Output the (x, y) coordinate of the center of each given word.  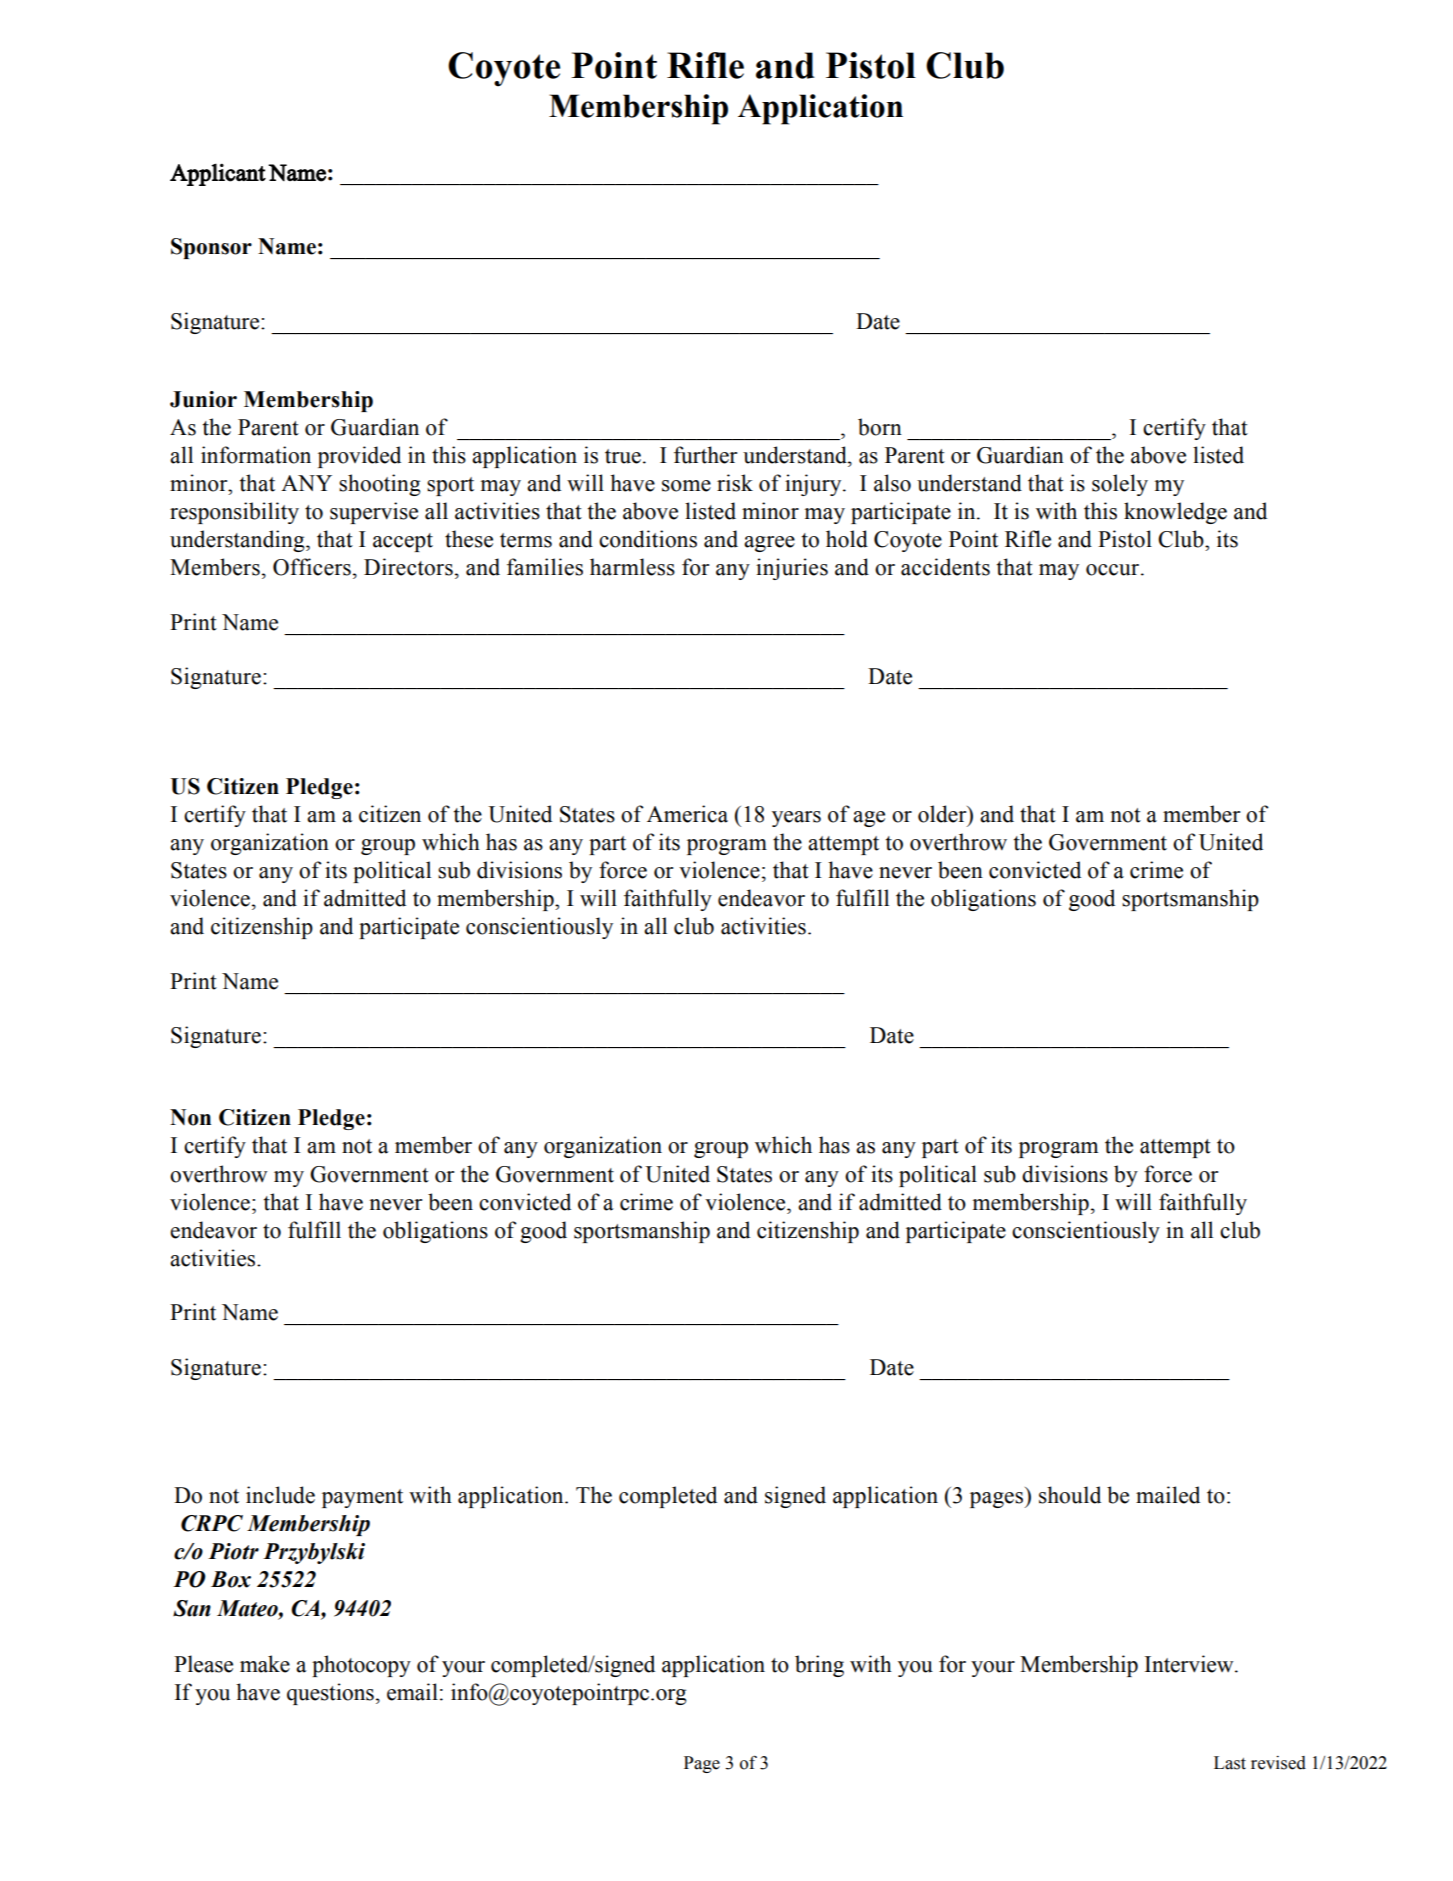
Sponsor (211, 248)
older (943, 814)
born (880, 427)
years (796, 819)
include (280, 1495)
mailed (1168, 1495)
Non (190, 1117)
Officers (312, 567)
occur (1114, 570)
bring (819, 1666)
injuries (792, 569)
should (1070, 1495)
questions (330, 1694)
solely (1120, 485)
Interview (1190, 1664)
